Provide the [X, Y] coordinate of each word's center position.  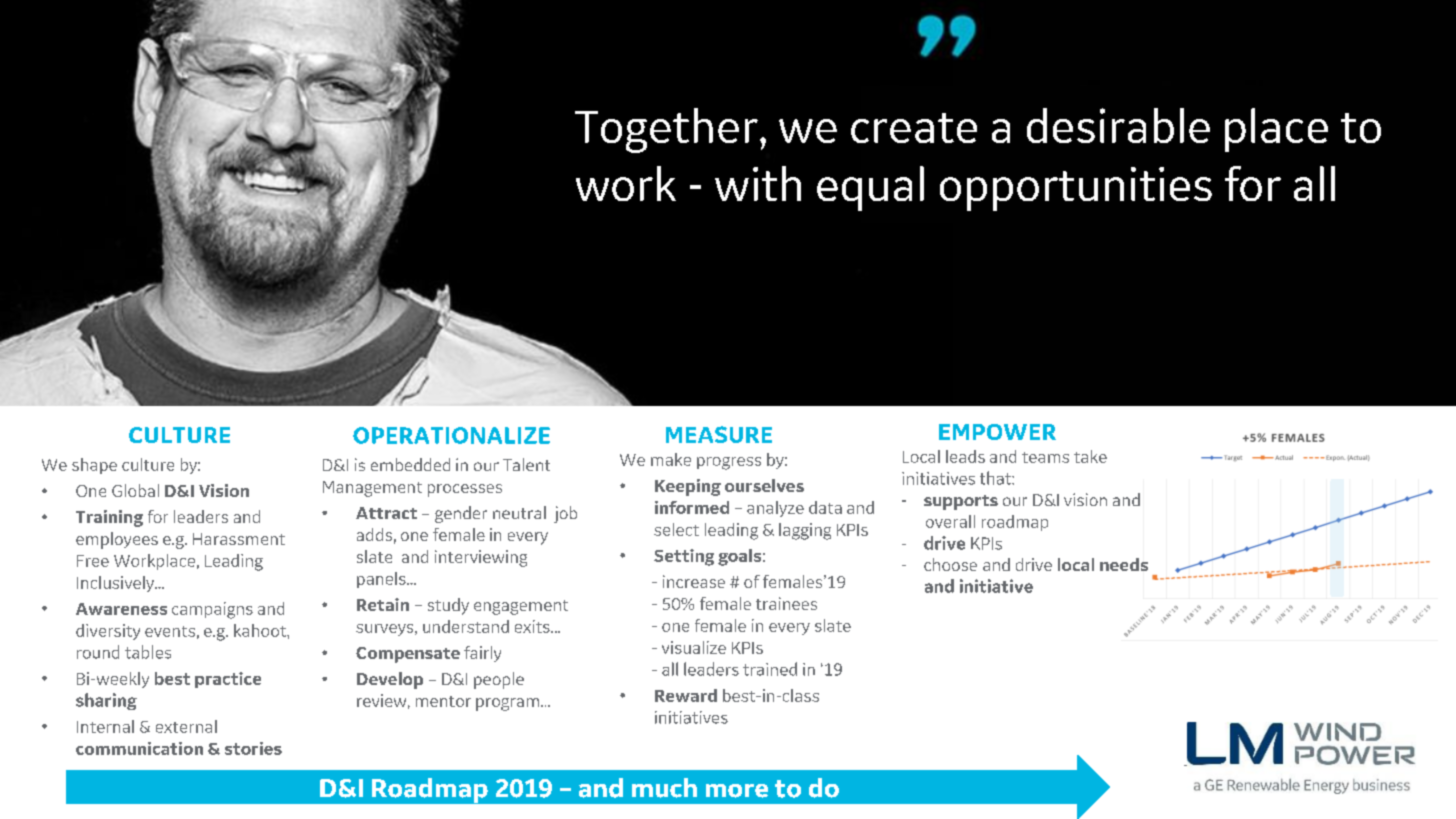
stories [253, 748]
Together [666, 130]
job [565, 514]
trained [770, 669]
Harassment [239, 539]
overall [950, 521]
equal [870, 188]
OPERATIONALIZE [451, 435]
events [170, 631]
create [914, 128]
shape [94, 466]
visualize [694, 647]
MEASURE [719, 434]
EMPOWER [997, 432]
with [758, 183]
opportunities [1076, 189]
